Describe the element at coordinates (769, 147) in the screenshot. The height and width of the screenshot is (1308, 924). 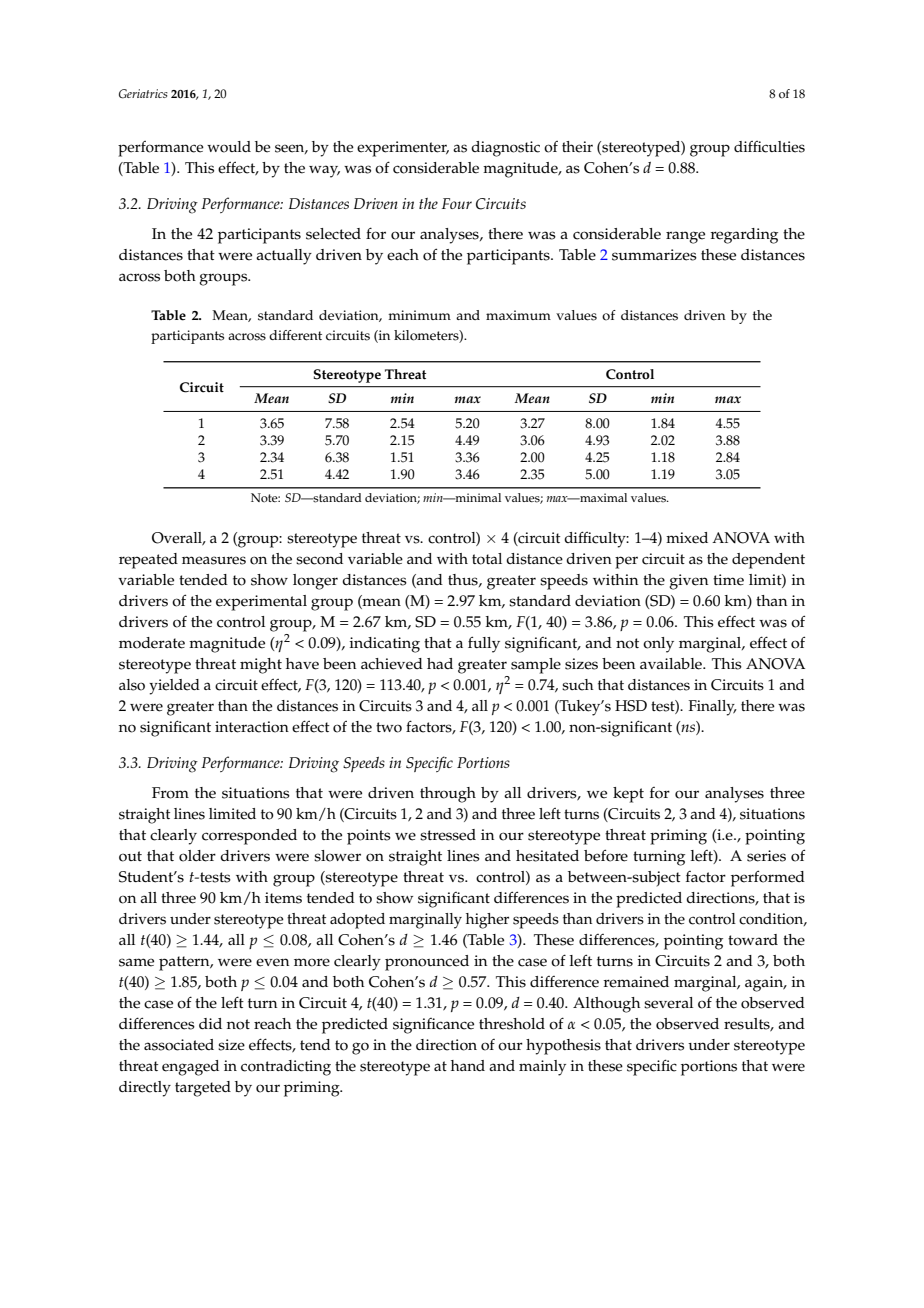
I see `difficulties` at that location.
